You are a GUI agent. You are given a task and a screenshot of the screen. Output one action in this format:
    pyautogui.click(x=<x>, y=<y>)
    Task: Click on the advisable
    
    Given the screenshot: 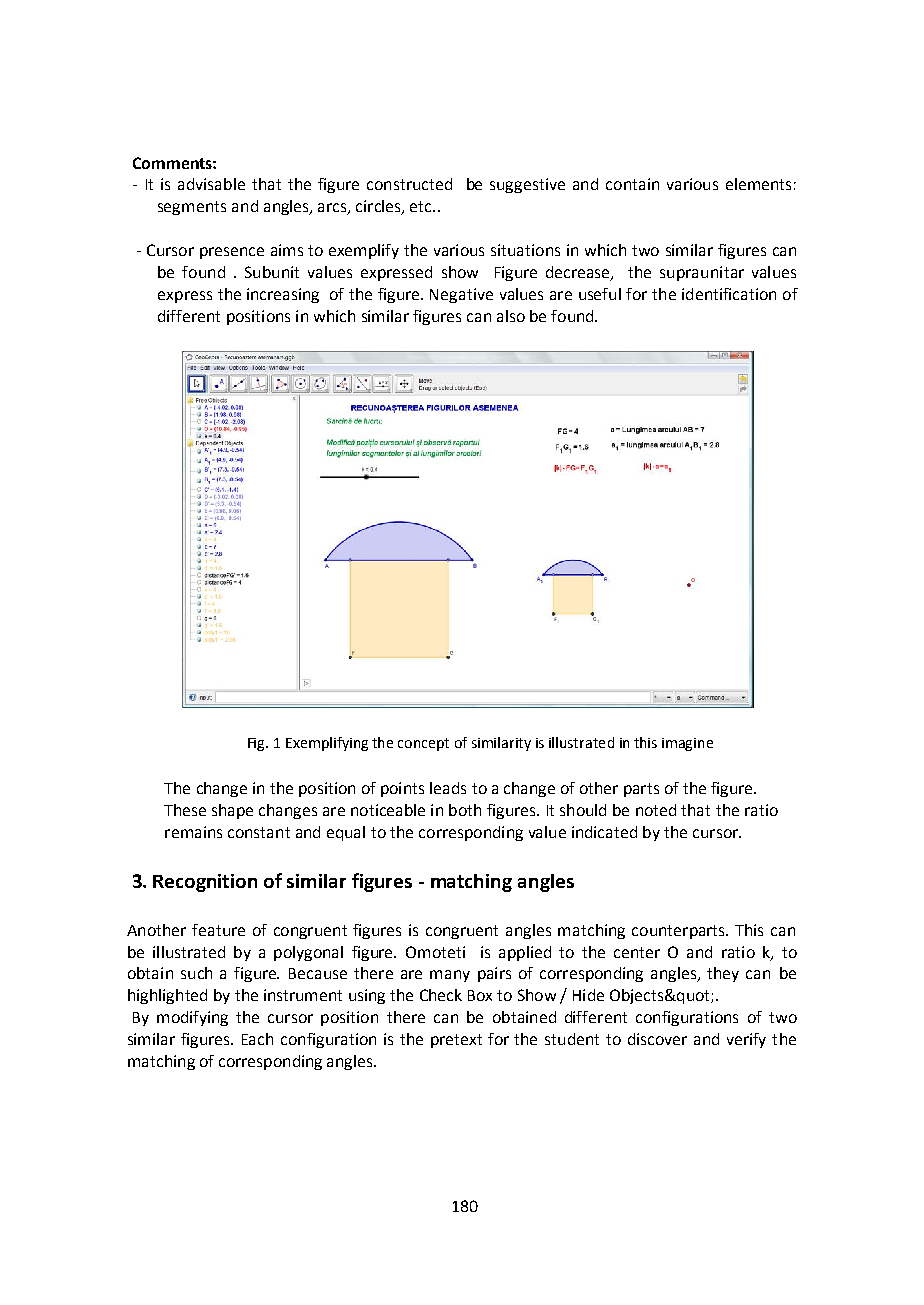 What is the action you would take?
    pyautogui.click(x=211, y=184)
